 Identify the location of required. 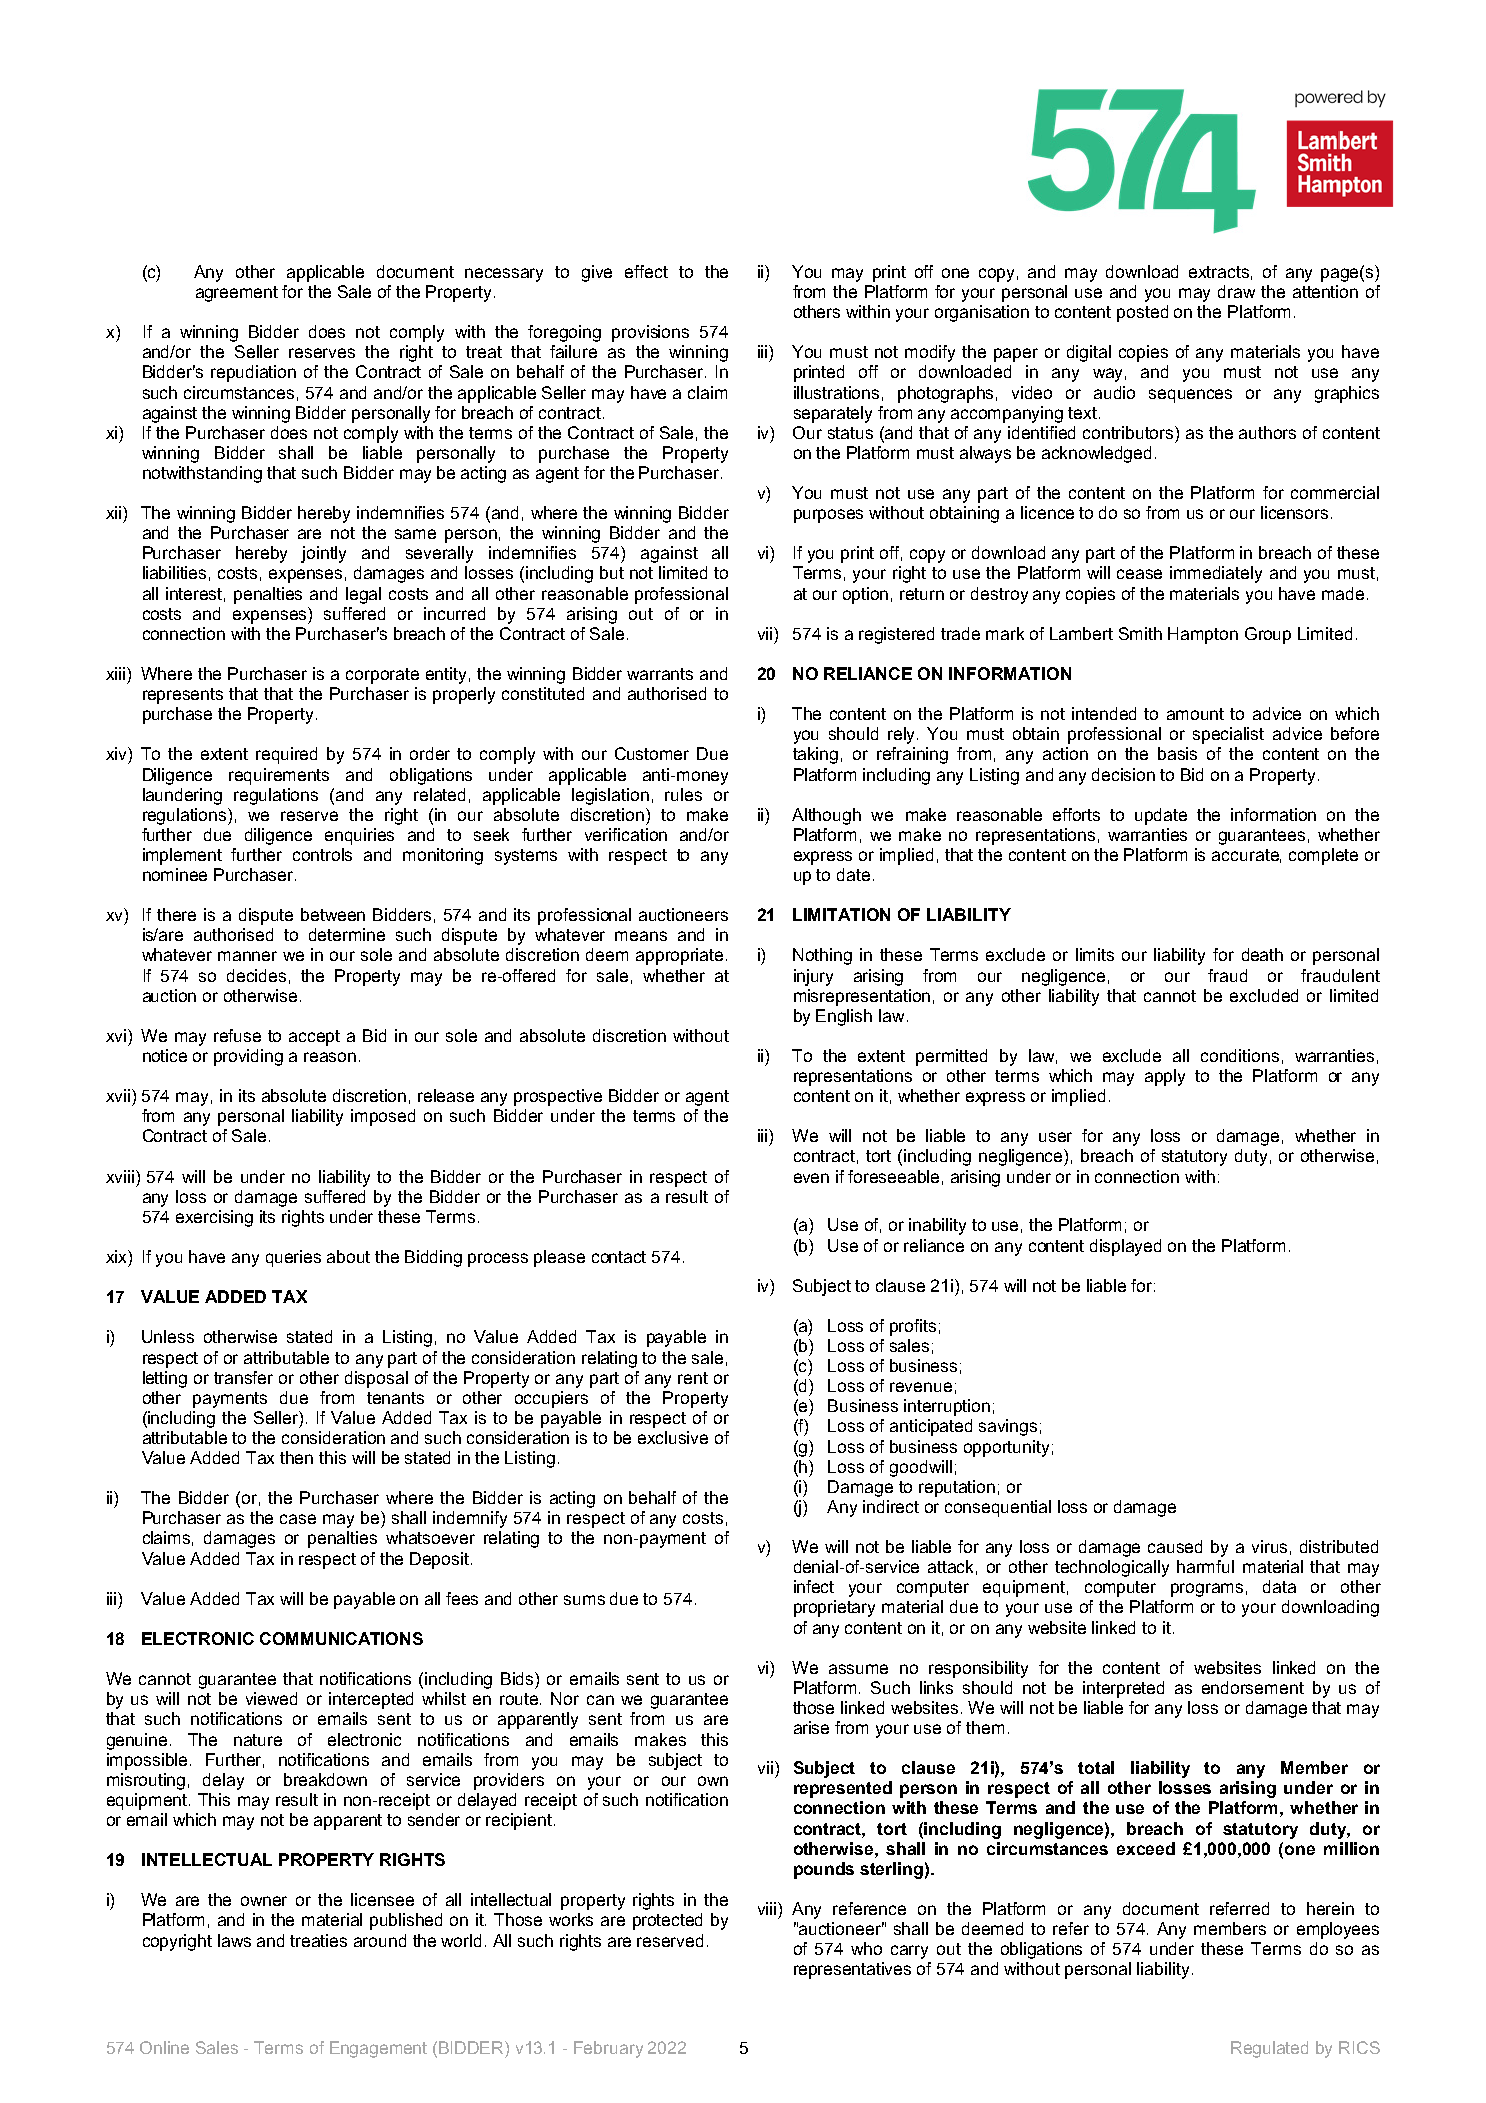
(286, 755).
